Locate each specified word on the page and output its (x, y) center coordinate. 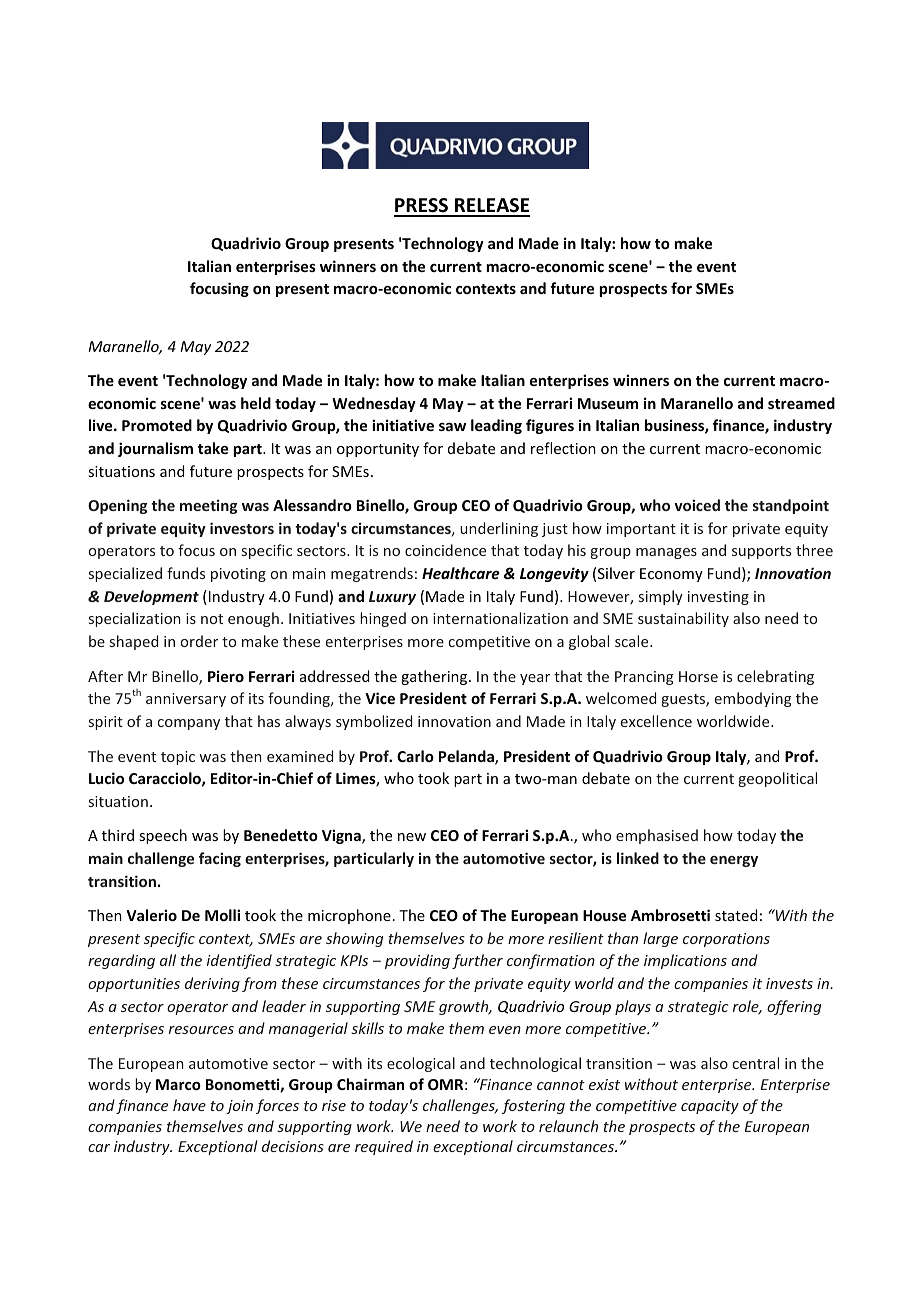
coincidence (445, 550)
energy (734, 861)
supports (761, 552)
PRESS (422, 207)
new (412, 837)
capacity (710, 1107)
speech (163, 836)
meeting (208, 506)
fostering (533, 1106)
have (189, 1105)
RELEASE (491, 207)
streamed (801, 403)
